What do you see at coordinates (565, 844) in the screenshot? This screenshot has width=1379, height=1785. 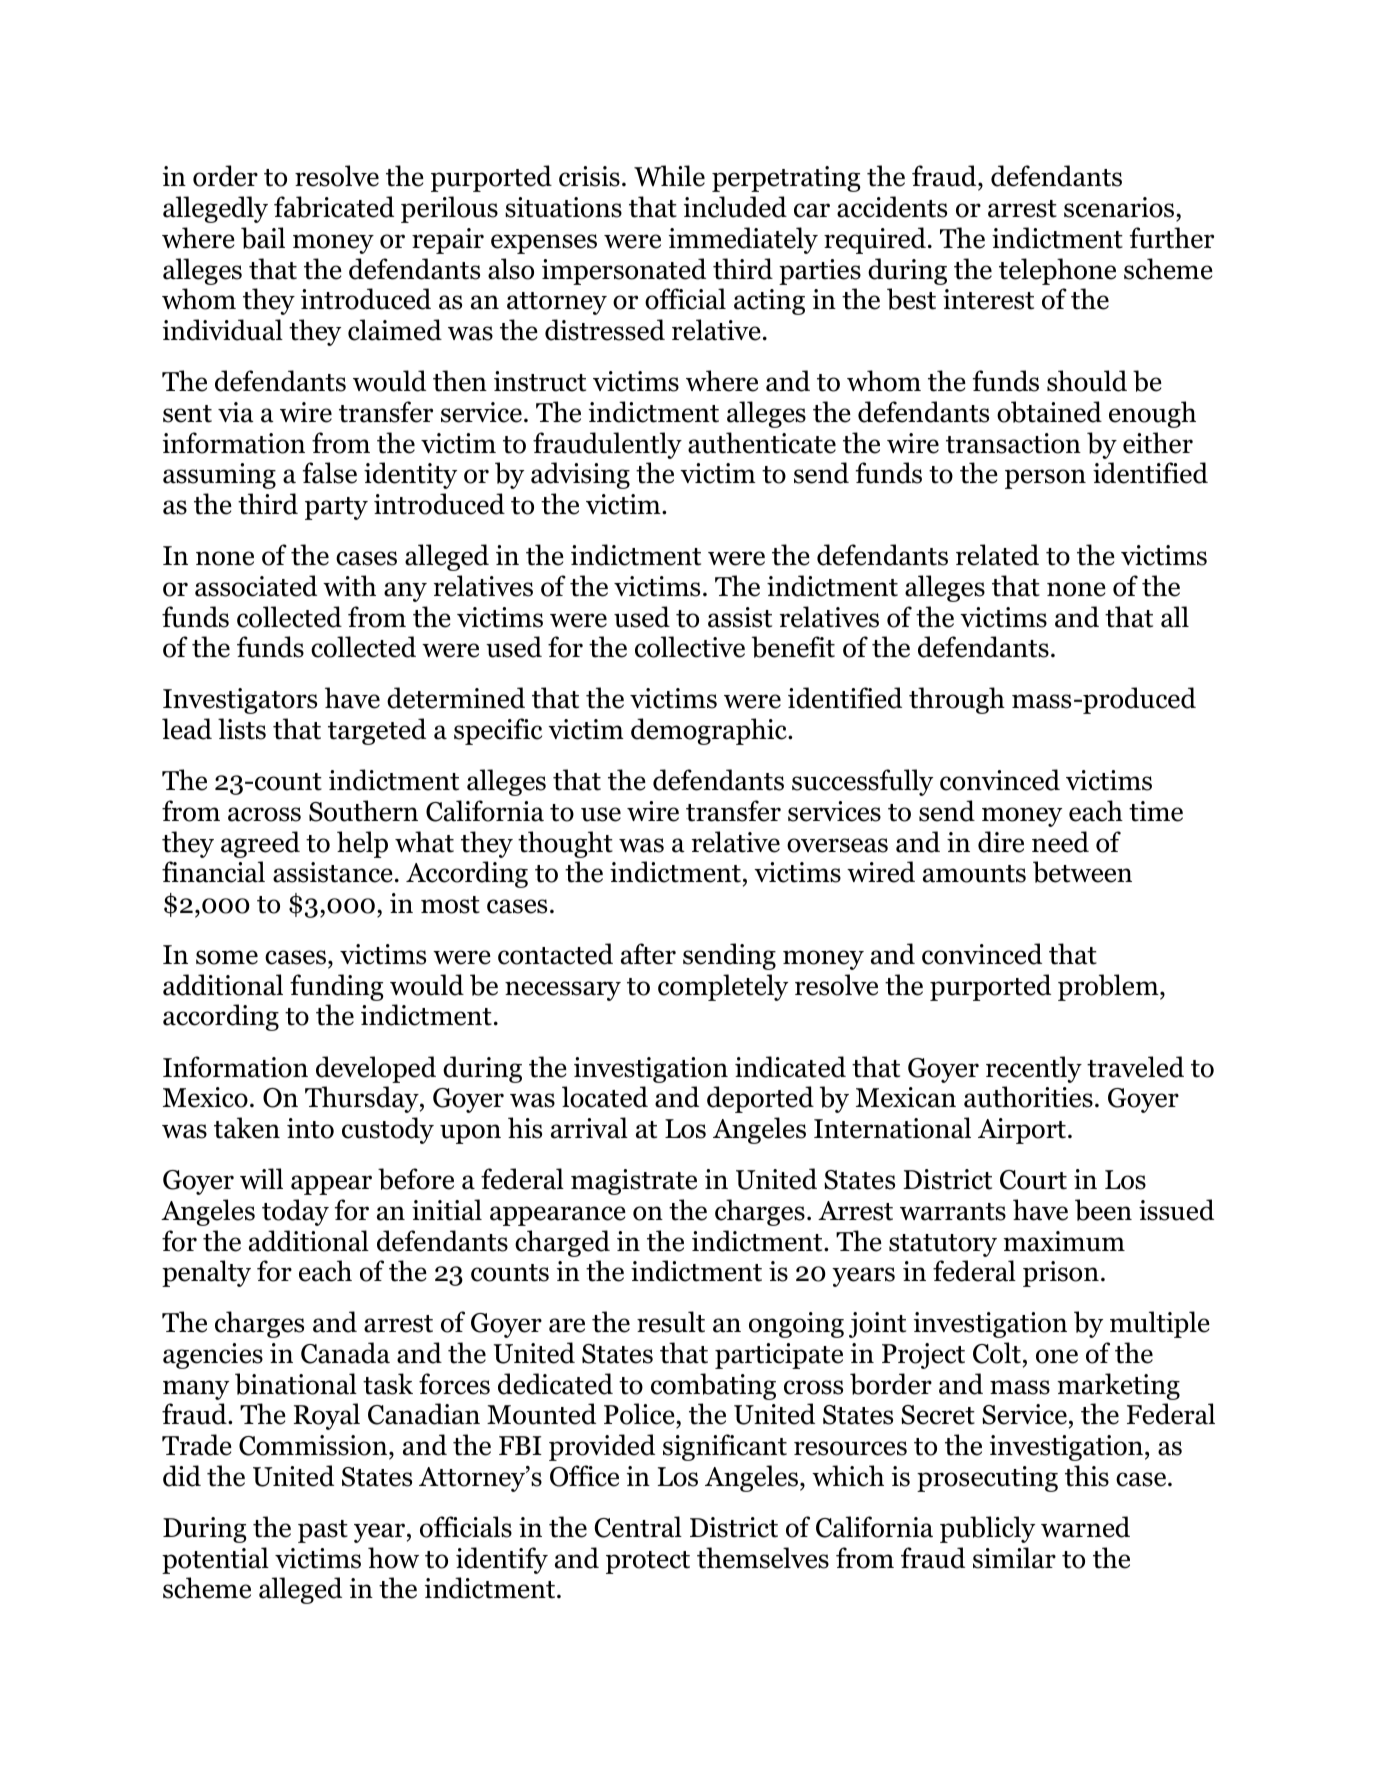 I see `thought` at bounding box center [565, 844].
